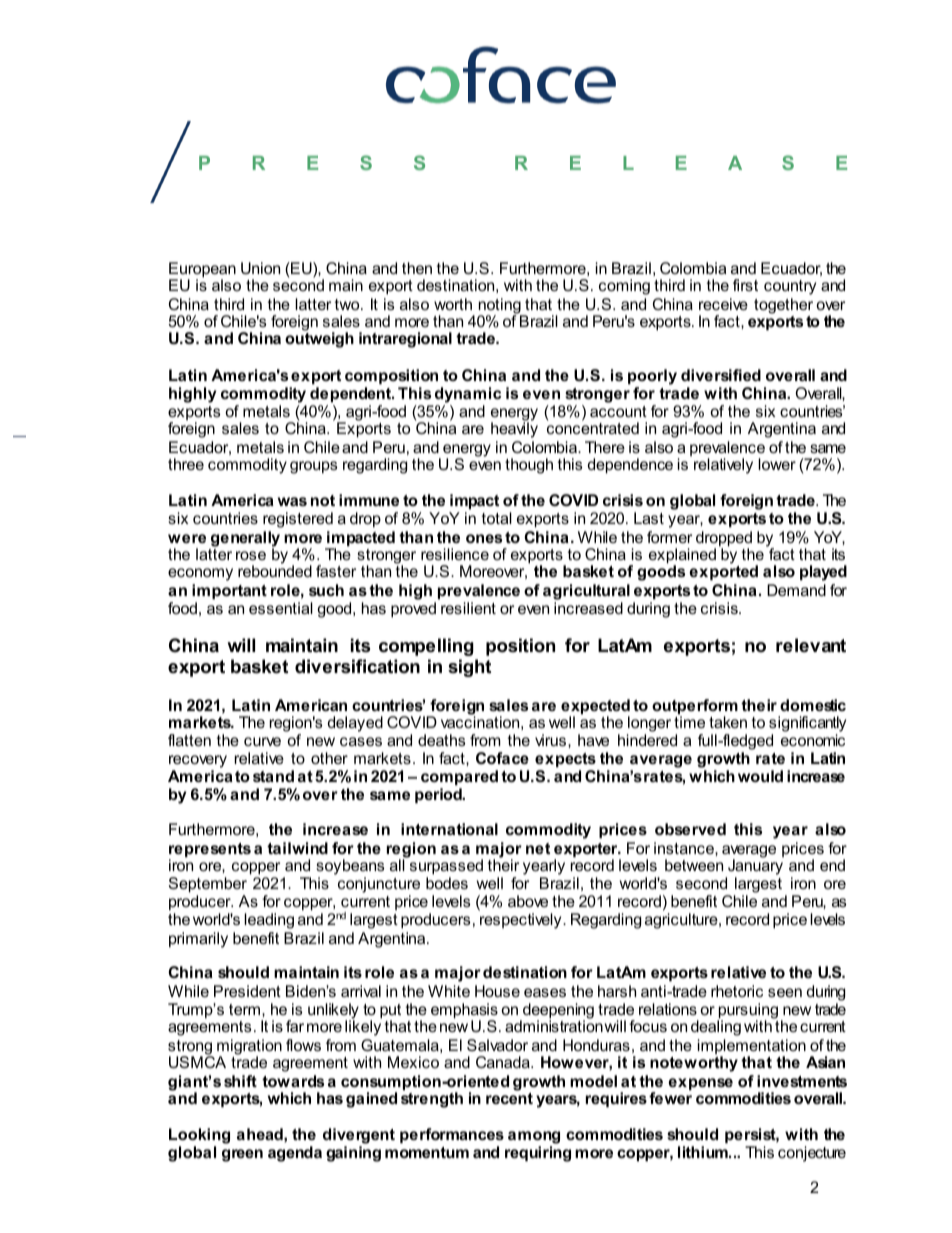 This screenshot has width=952, height=1233. What do you see at coordinates (552, 740) in the screenshot?
I see `virus` at bounding box center [552, 740].
